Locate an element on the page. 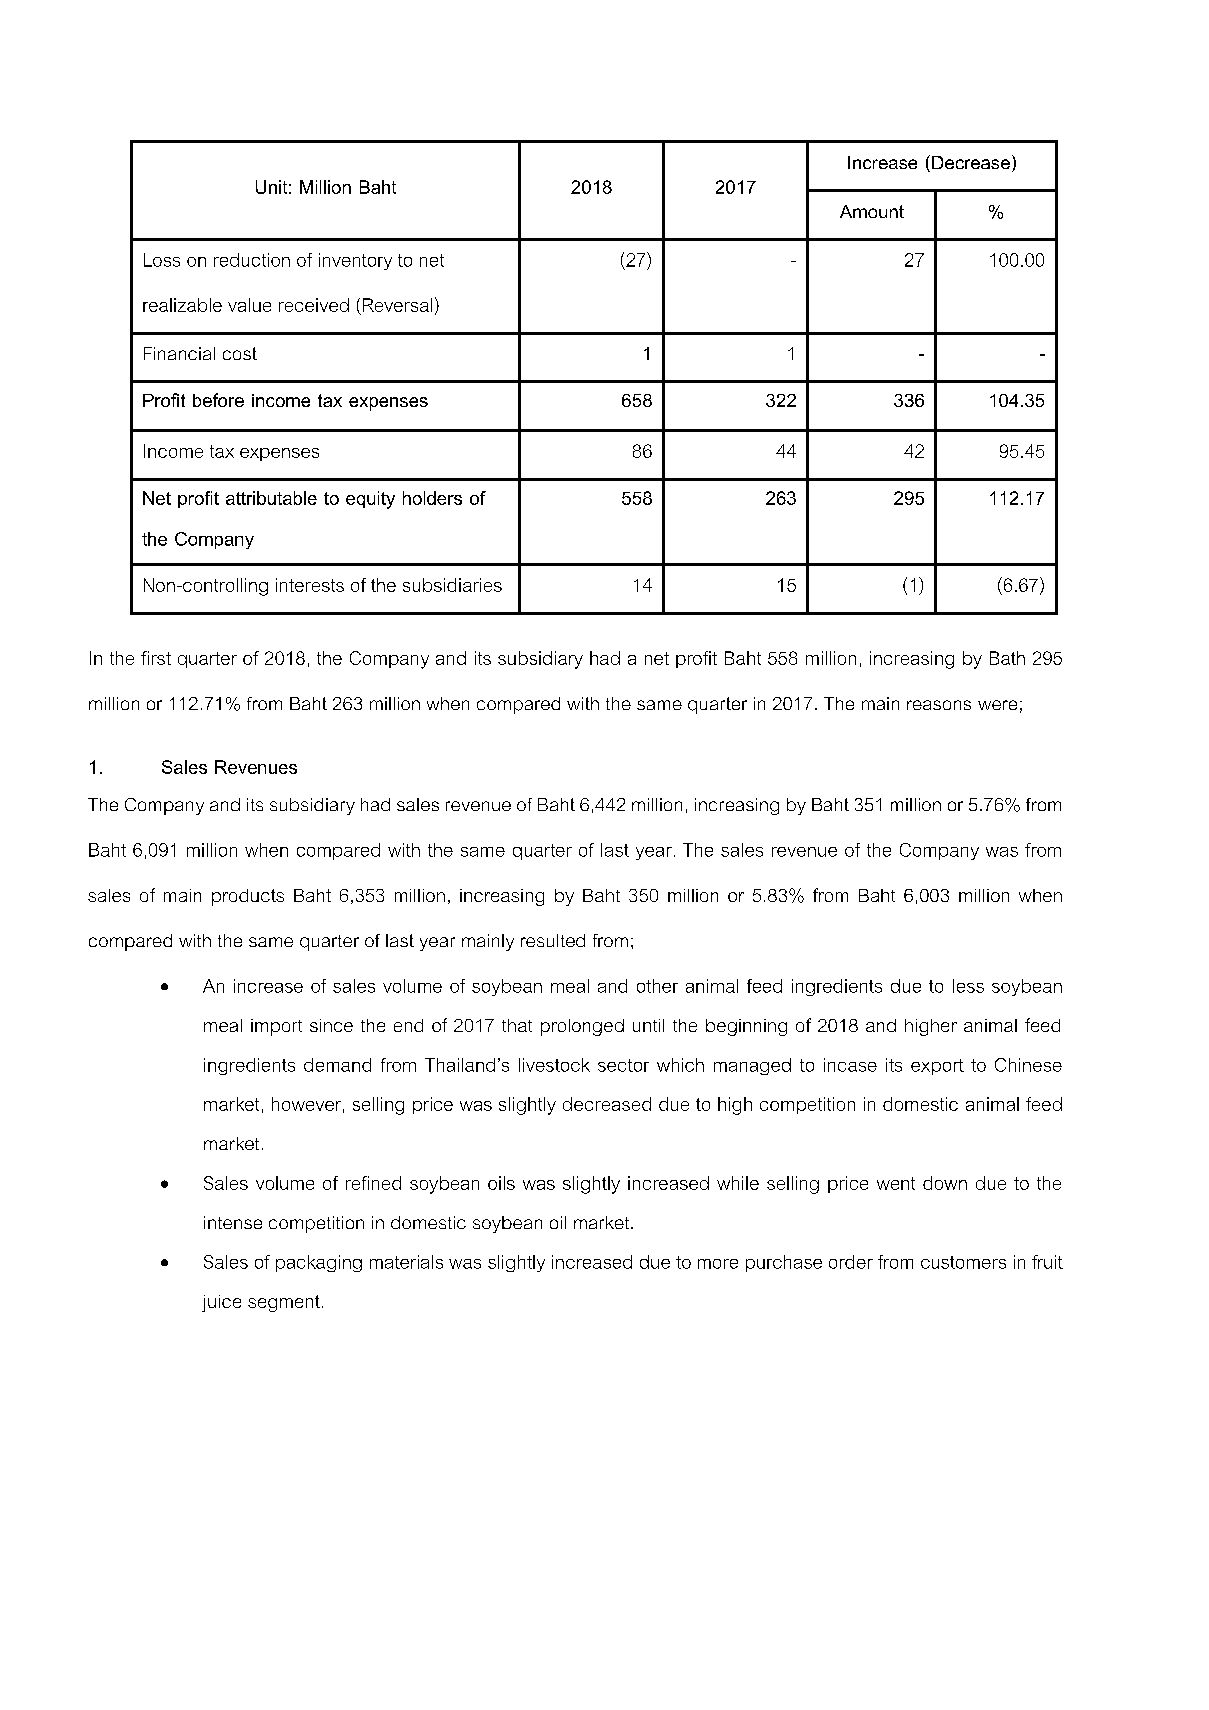 The height and width of the page is (1710, 1209). Amount is located at coordinates (872, 211).
